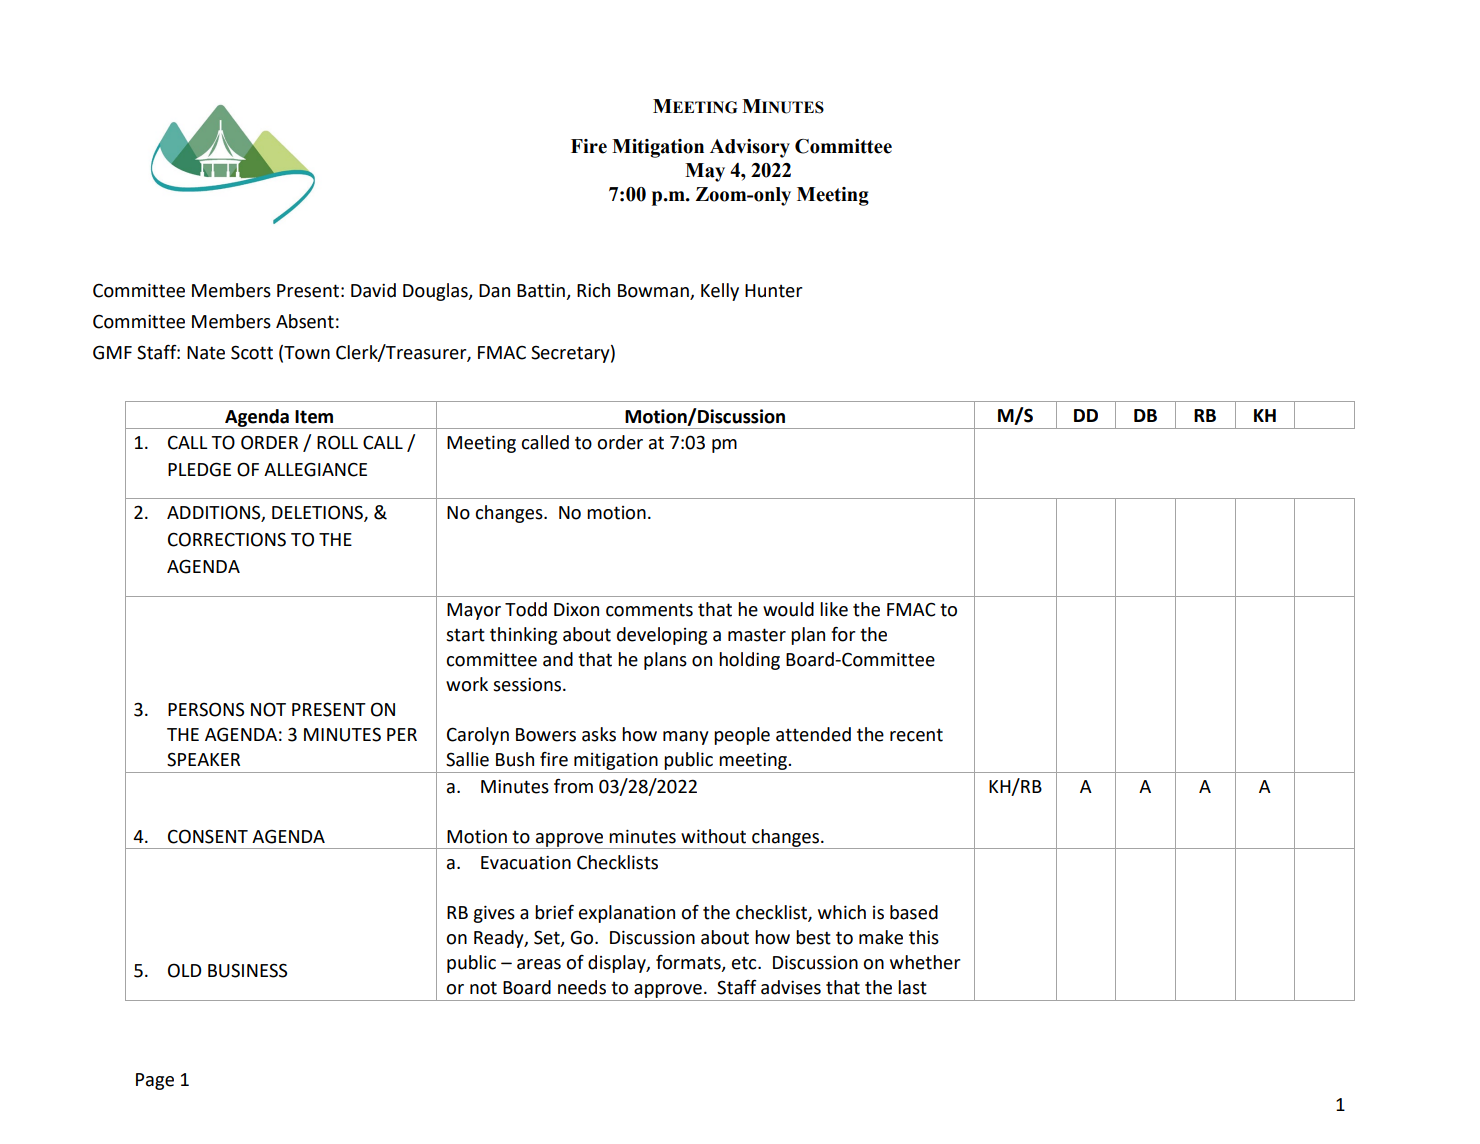 This document has height=1144, width=1480. I want to click on Dan, so click(494, 291).
